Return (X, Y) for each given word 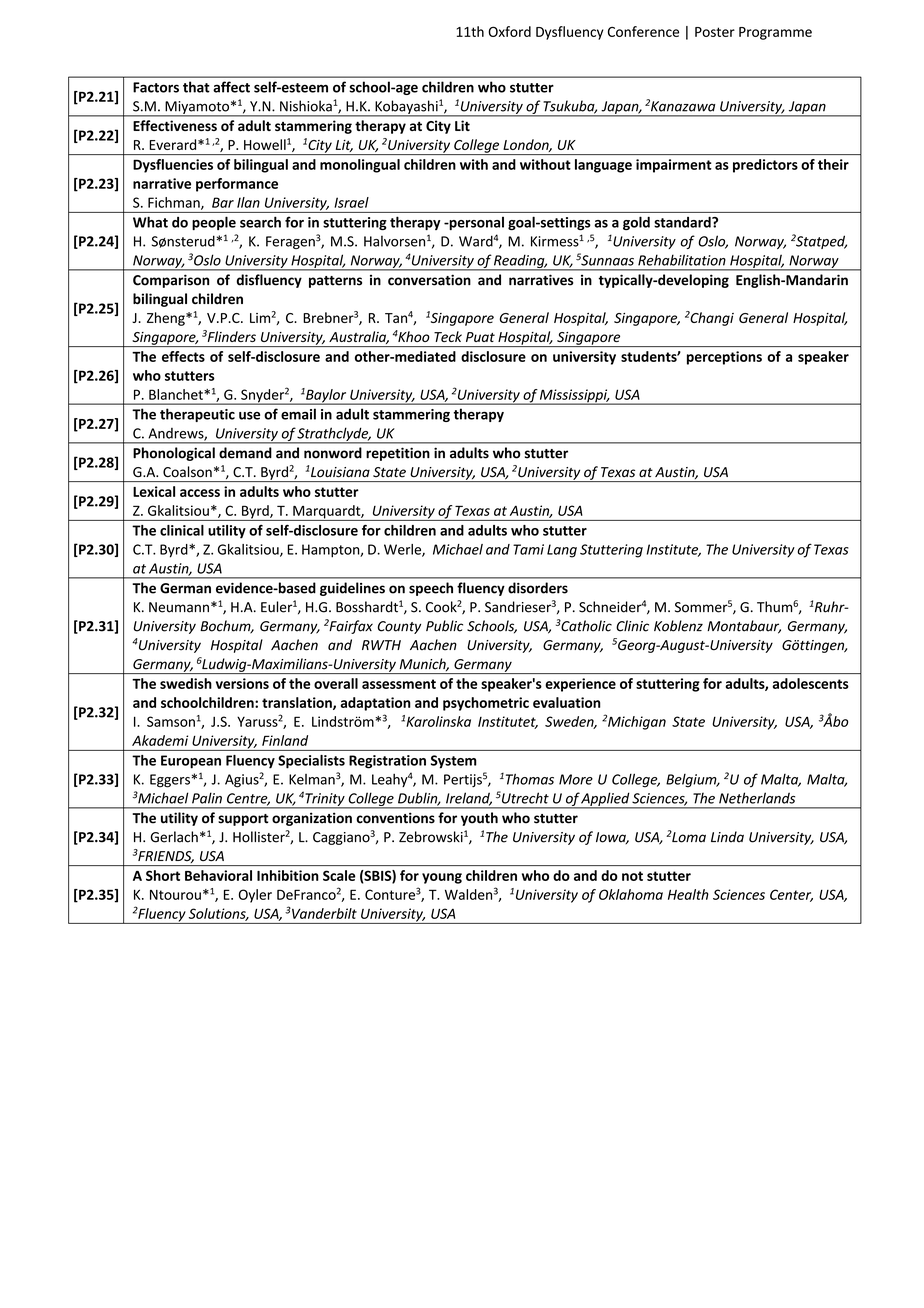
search (260, 222)
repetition (398, 454)
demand (245, 453)
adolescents (810, 683)
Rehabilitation (682, 260)
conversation (429, 280)
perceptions (724, 358)
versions (242, 683)
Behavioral (218, 875)
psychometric (486, 704)
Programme (775, 33)
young (442, 878)
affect (231, 87)
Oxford (509, 31)
